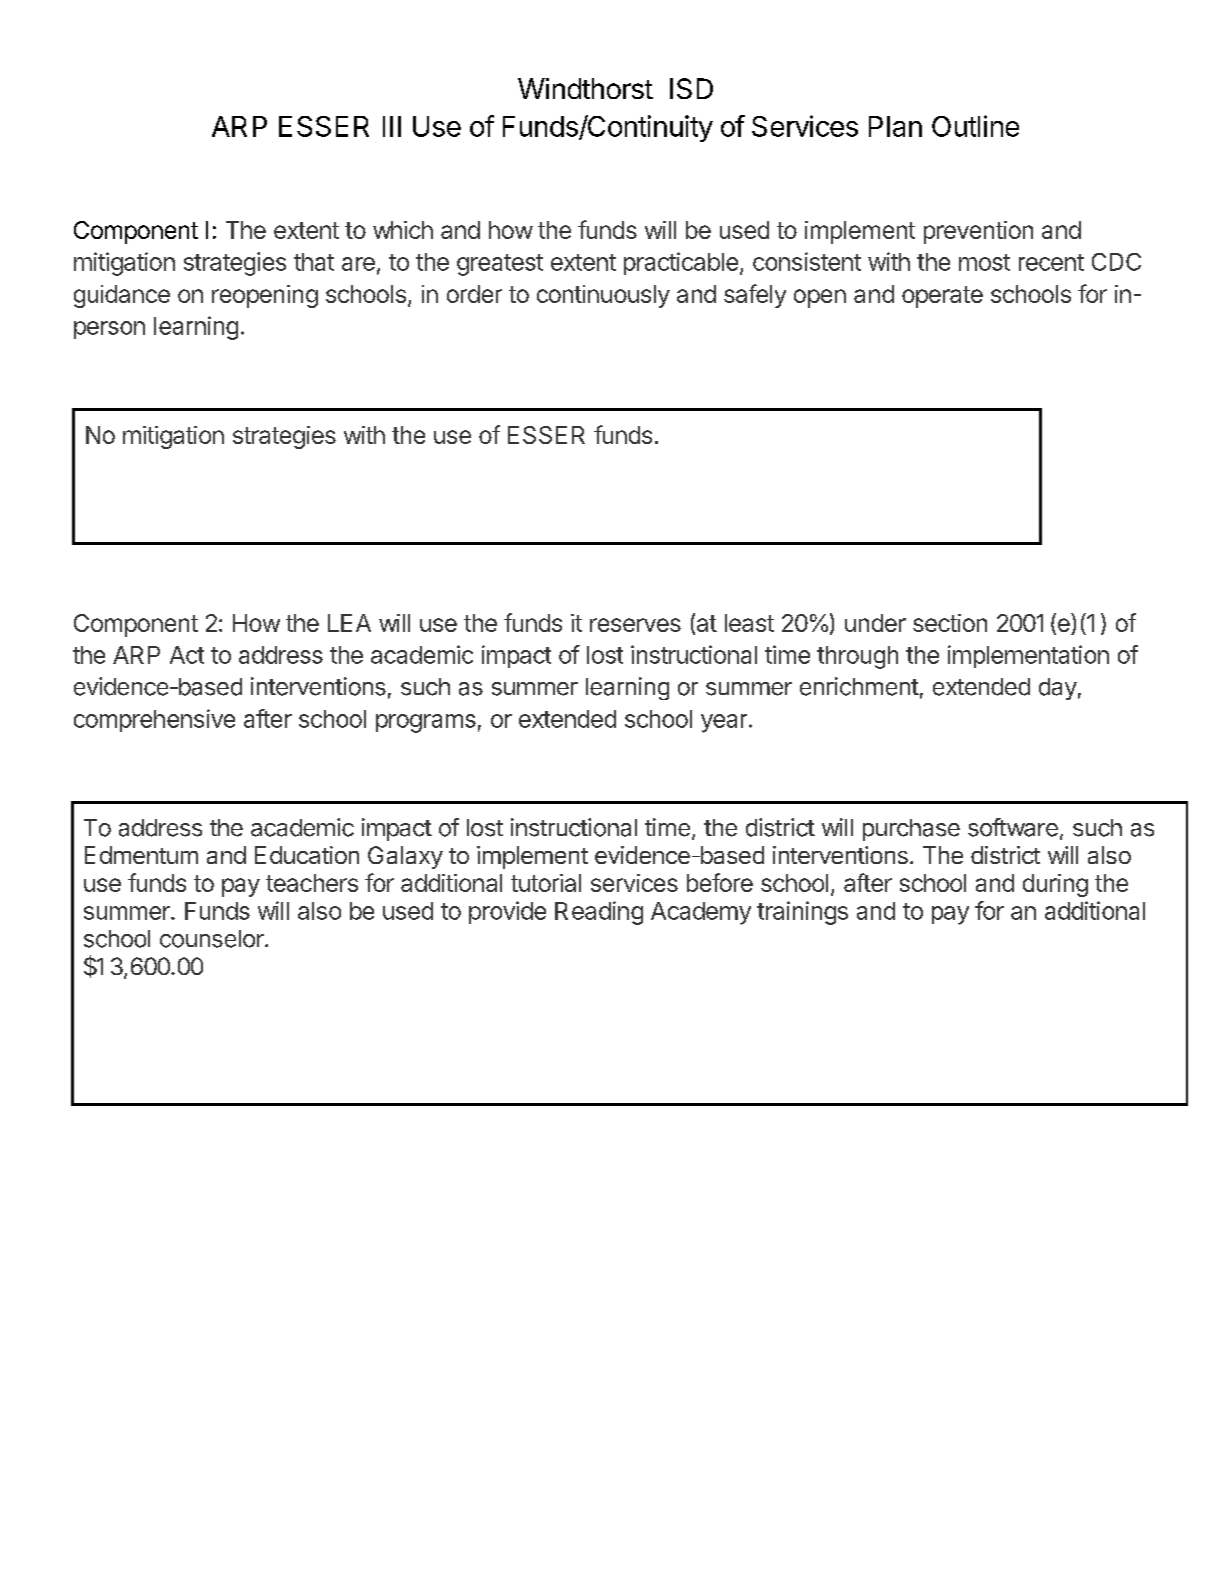 This page has width=1232, height=1594. I want to click on III, so click(392, 126).
